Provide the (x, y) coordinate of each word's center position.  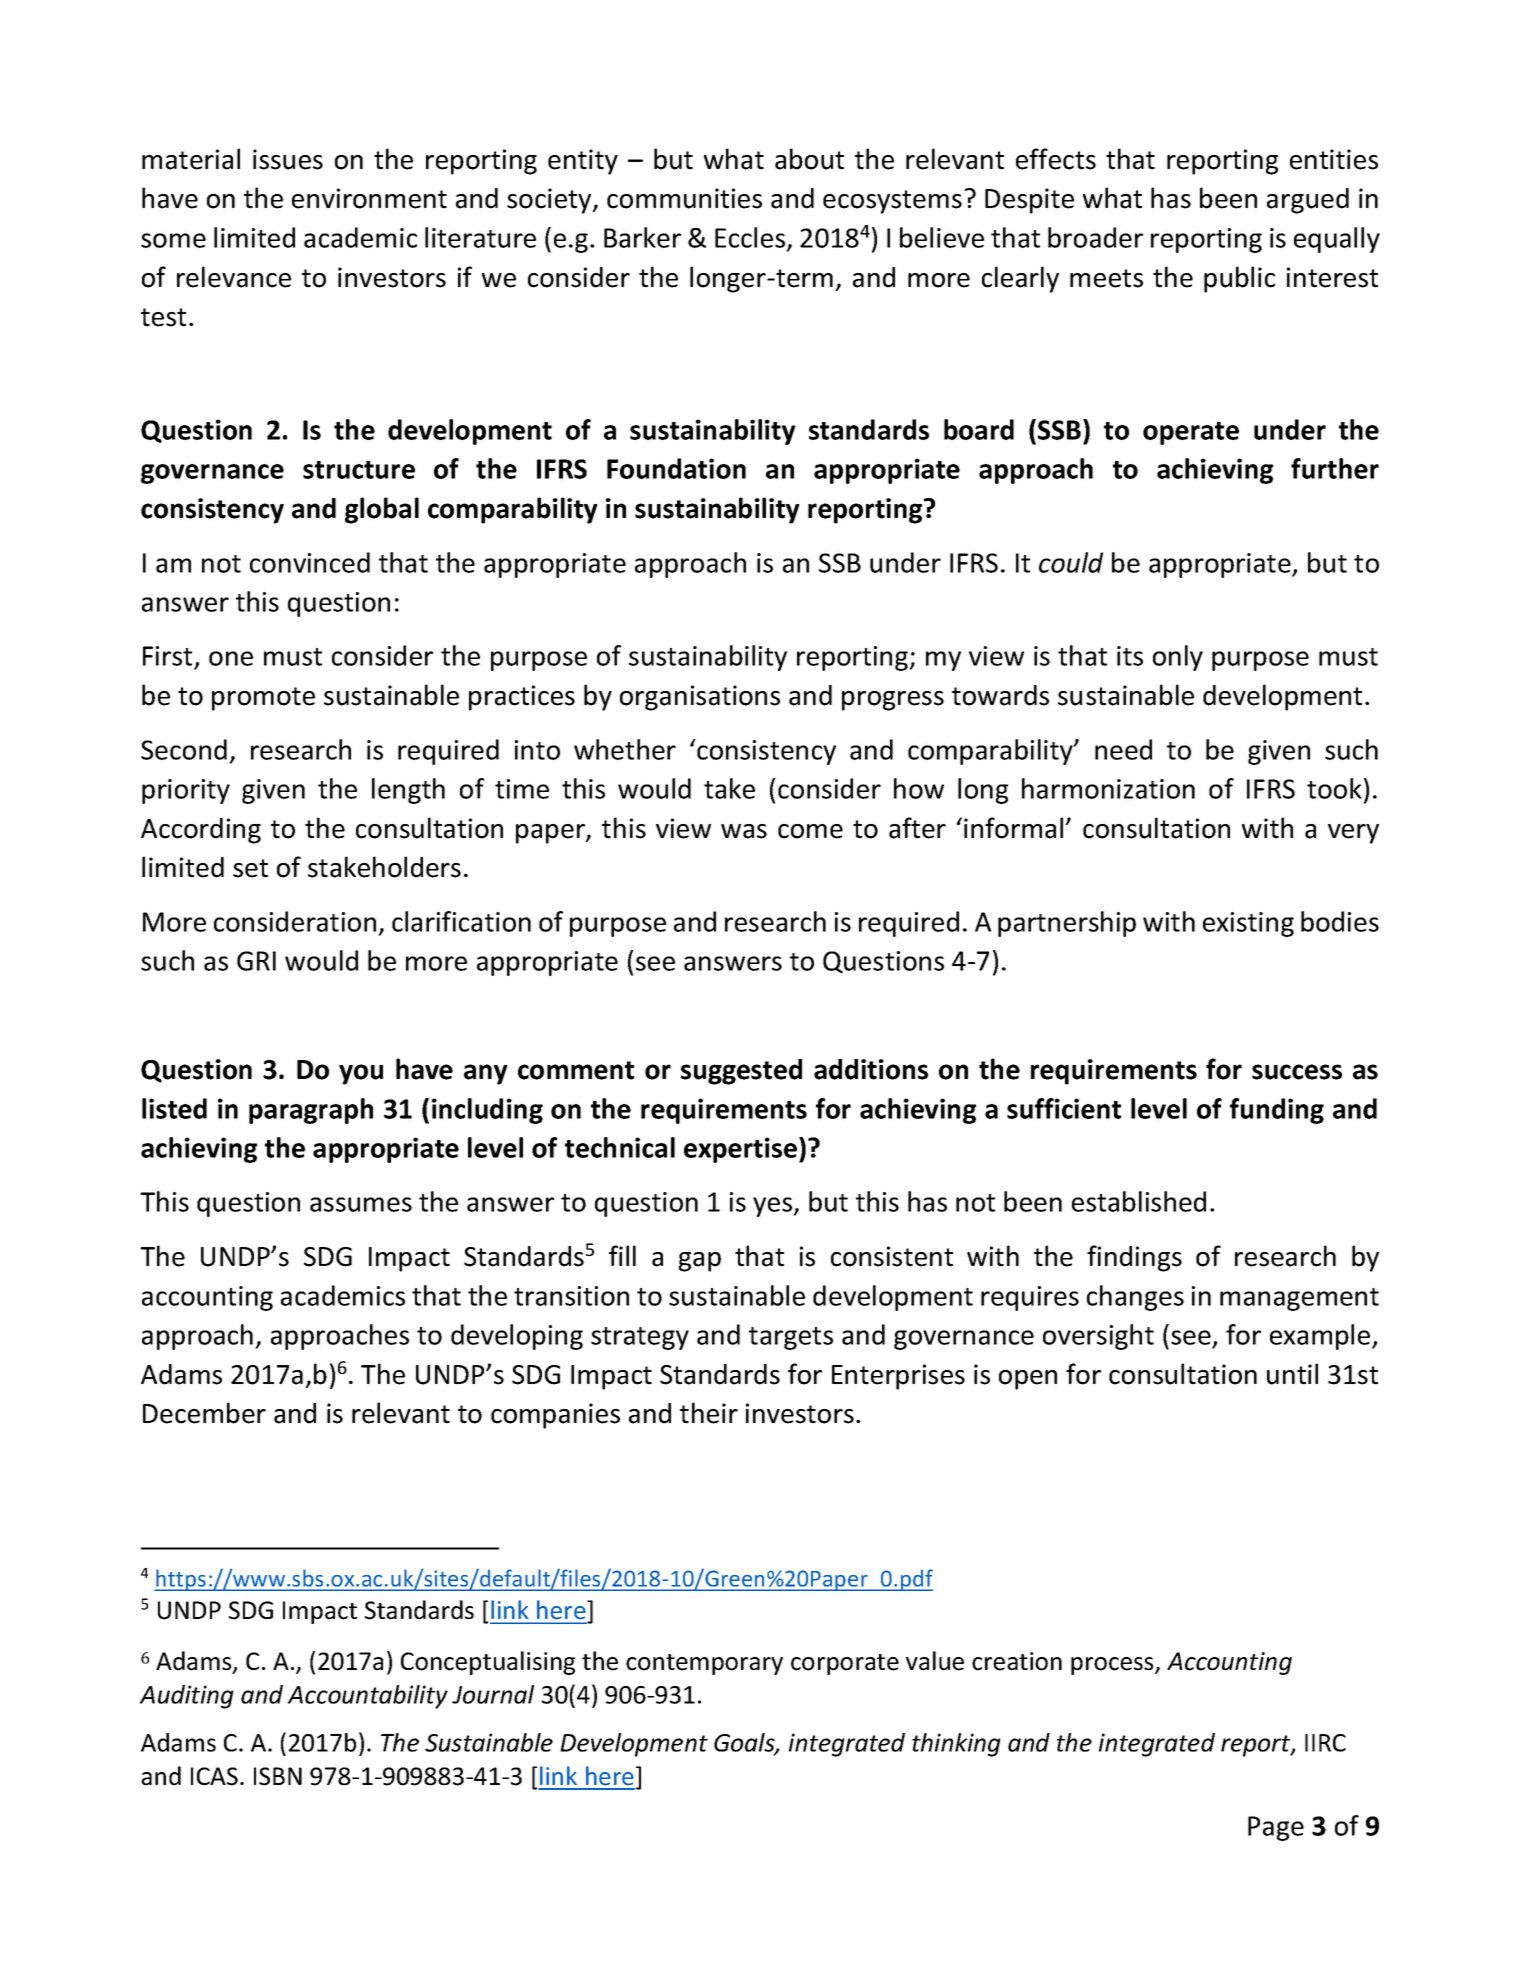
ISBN (278, 1776)
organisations (700, 698)
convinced (310, 562)
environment (369, 198)
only (1178, 658)
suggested (741, 1072)
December (204, 1413)
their (709, 1413)
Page (1276, 1828)
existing (1248, 924)
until (1292, 1374)
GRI (256, 961)
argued (1308, 201)
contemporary (704, 1664)
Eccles (751, 239)
